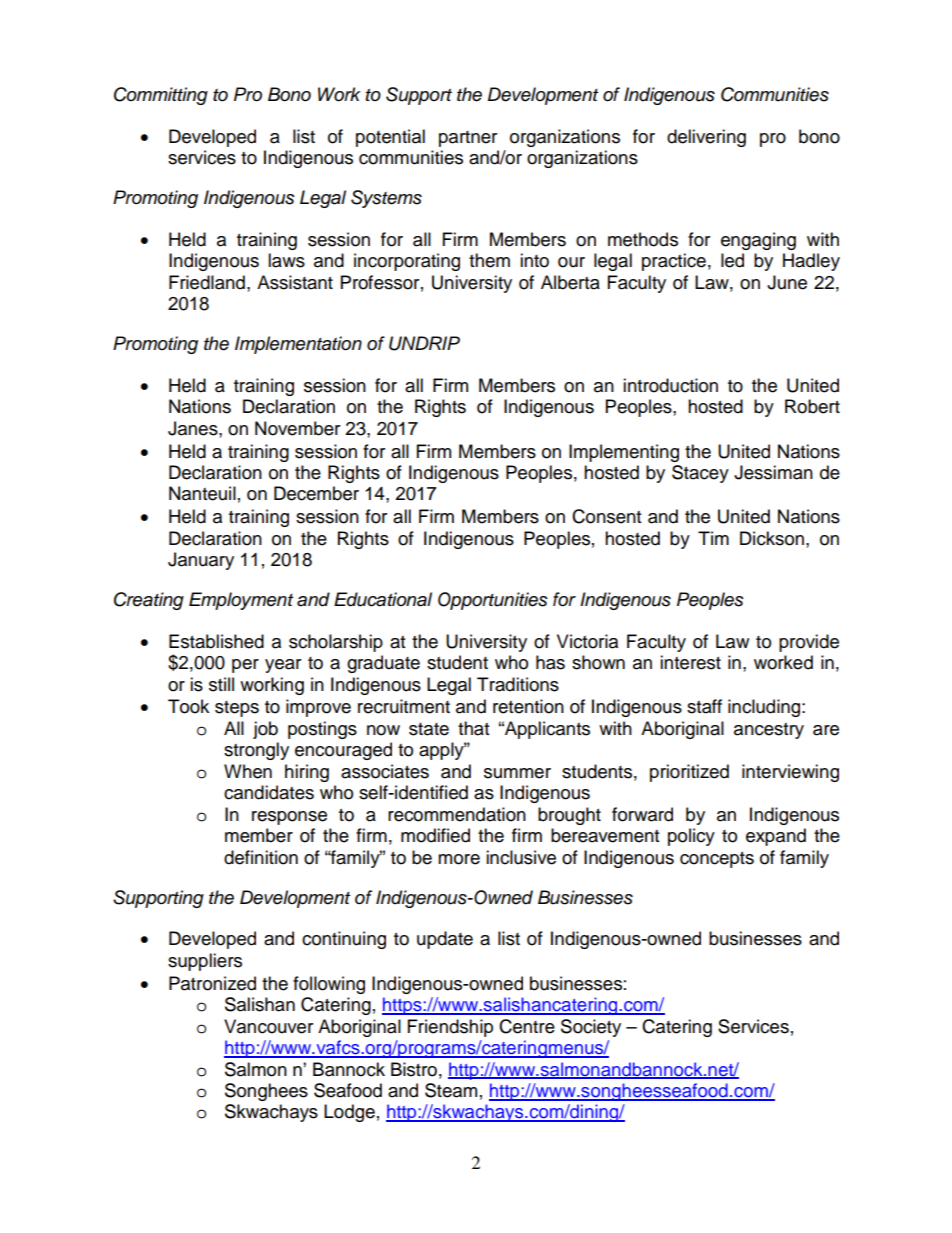 This page has height=1233, width=952. Describe the element at coordinates (241, 601) in the page. I see `Employment` at that location.
